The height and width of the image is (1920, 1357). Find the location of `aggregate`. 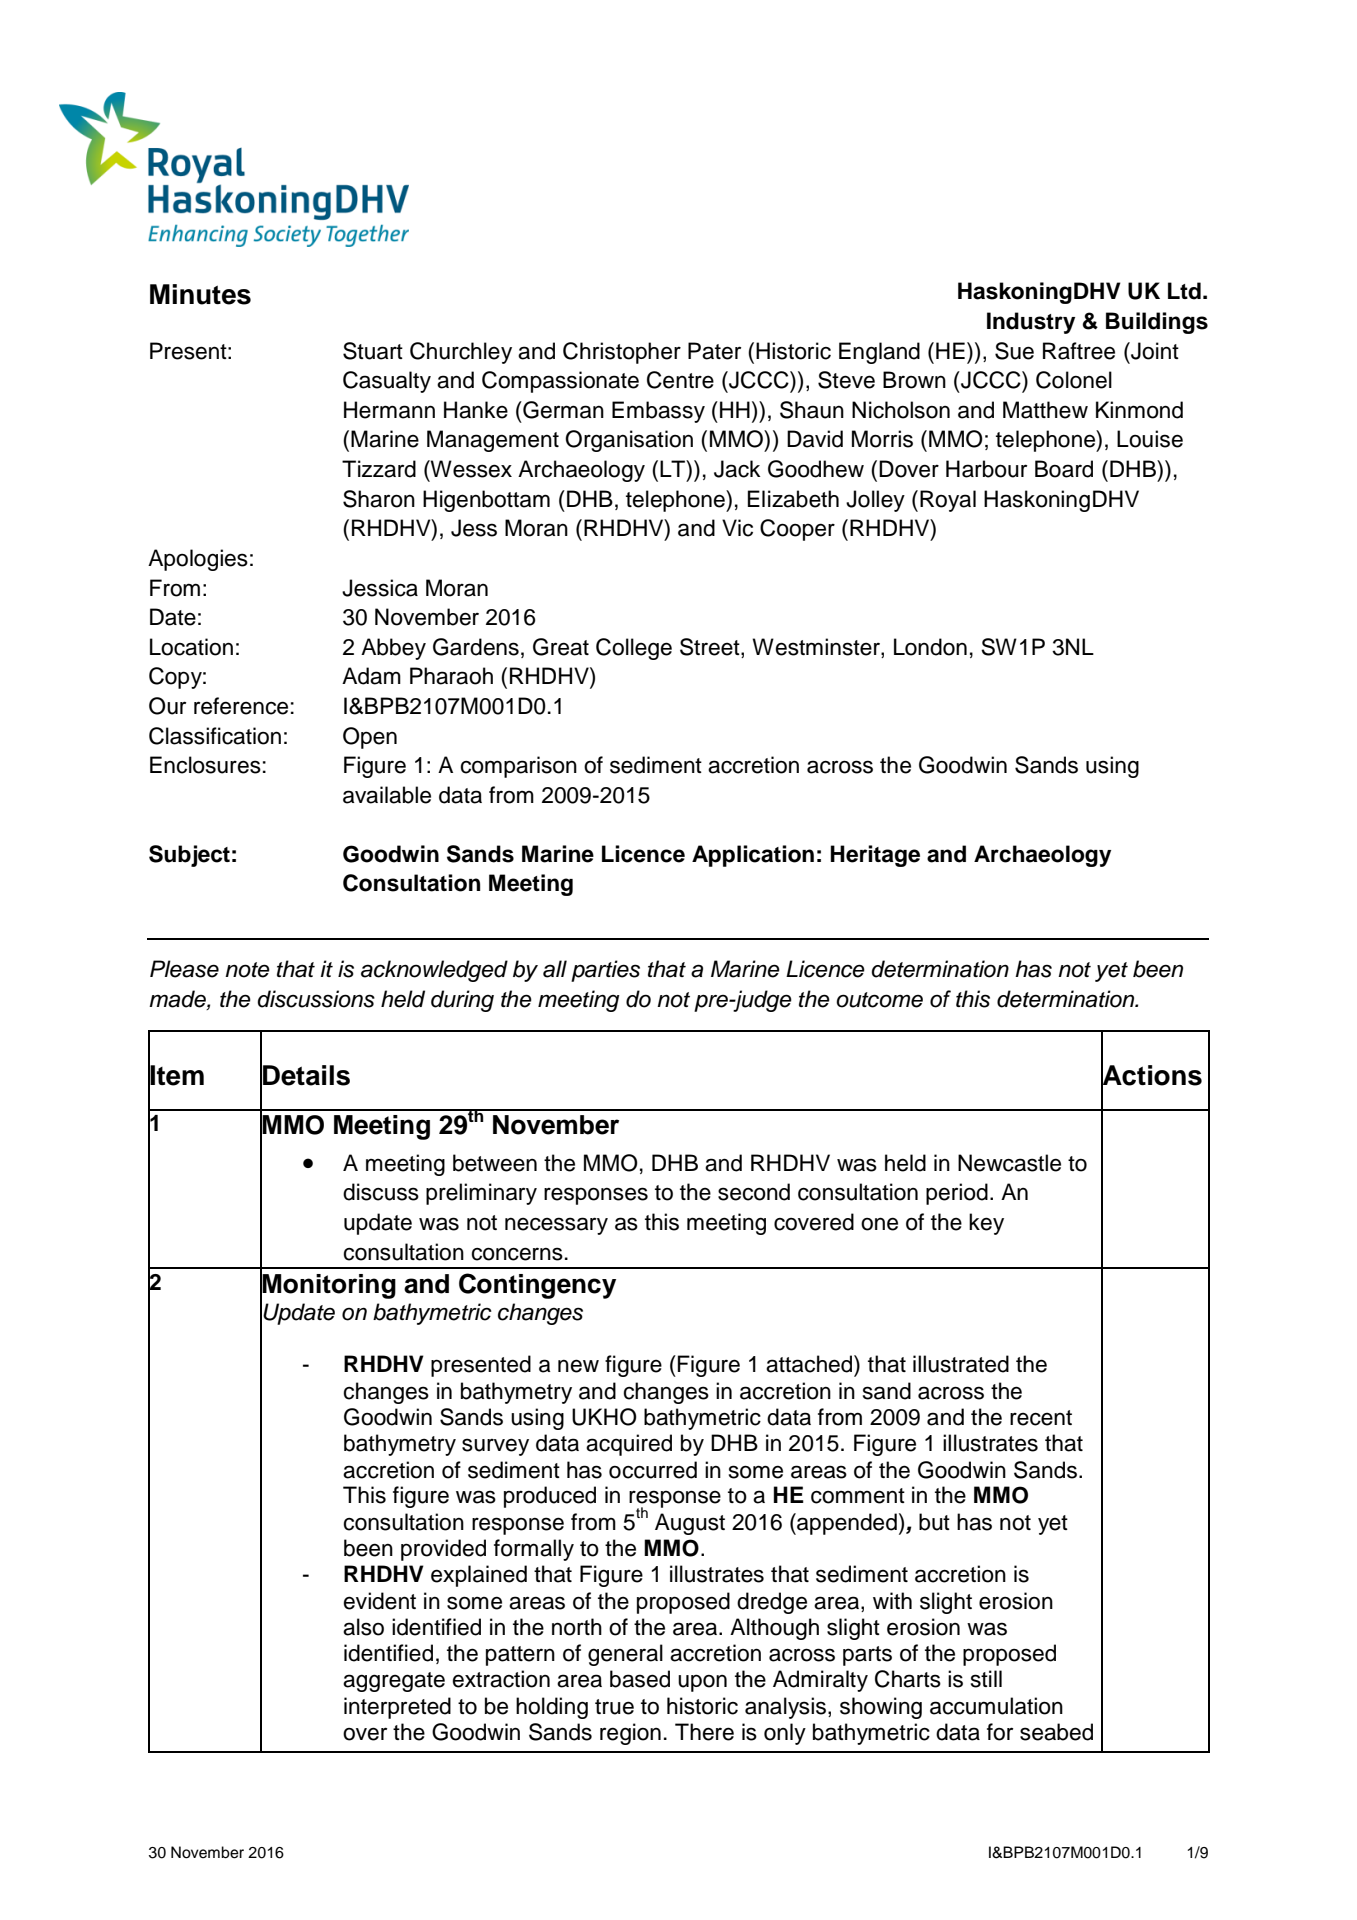

aggregate is located at coordinates (394, 1682).
